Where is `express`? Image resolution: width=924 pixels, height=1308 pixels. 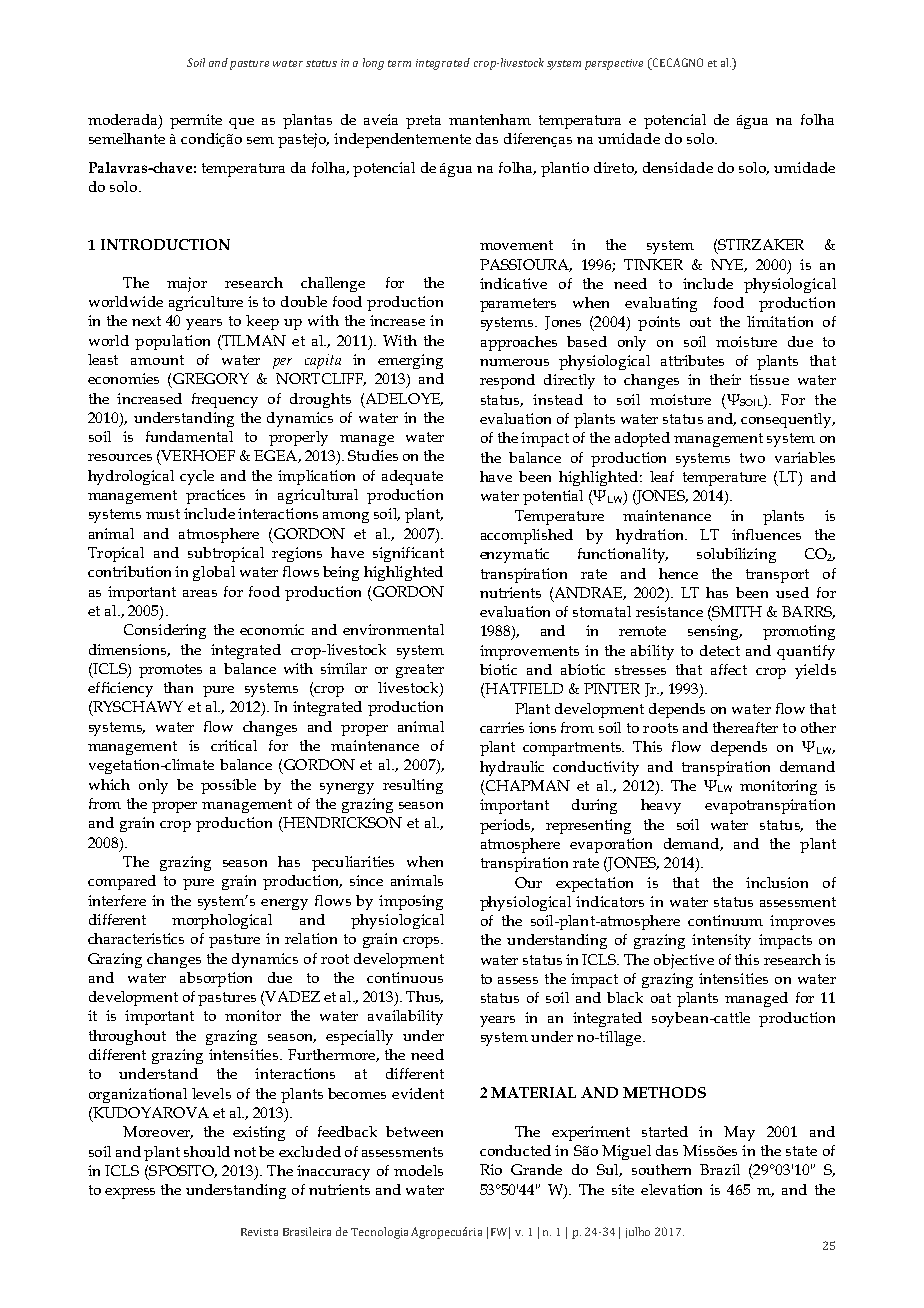 express is located at coordinates (130, 1193).
